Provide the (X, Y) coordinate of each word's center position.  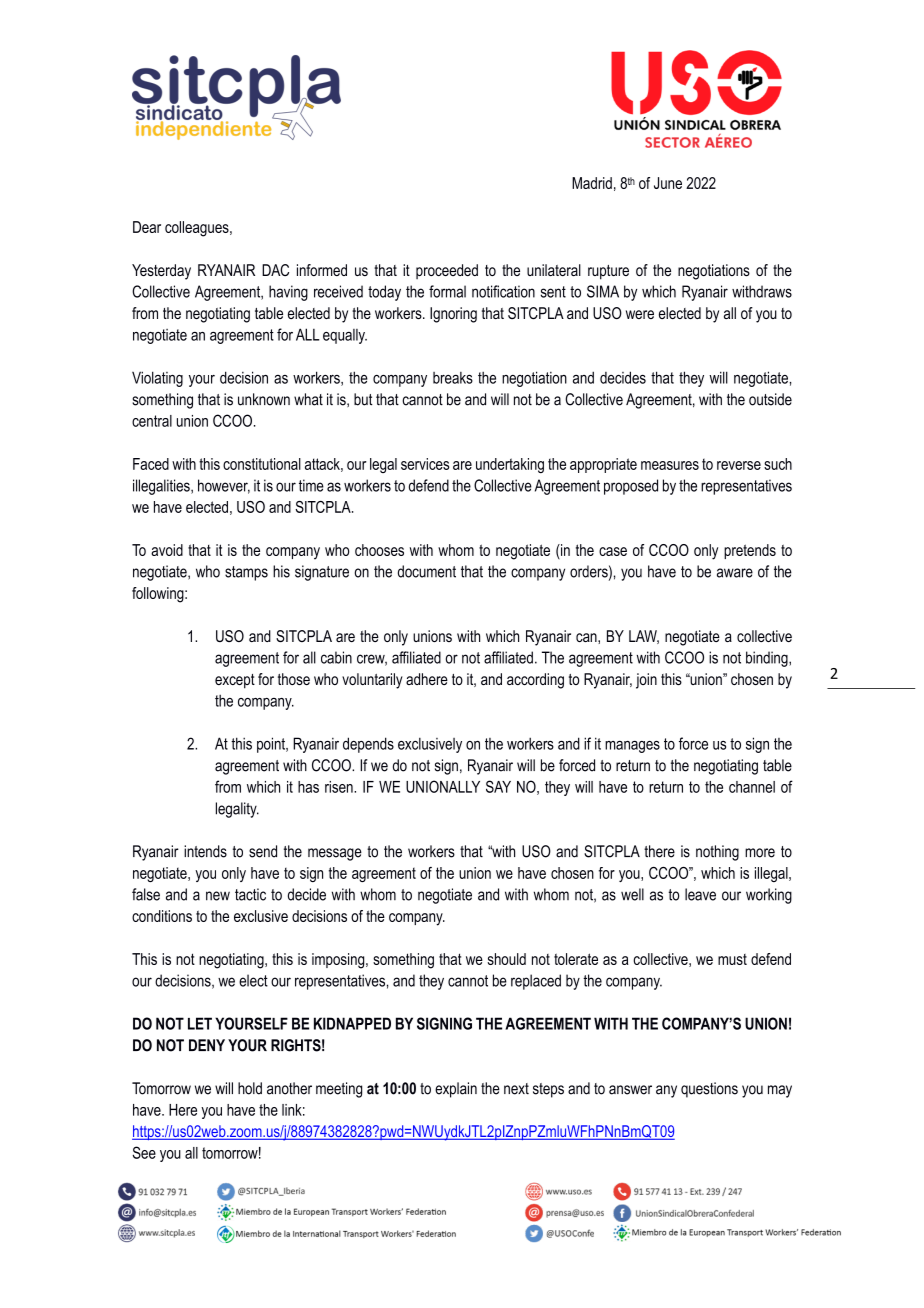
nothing (717, 853)
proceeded (447, 271)
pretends (750, 551)
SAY (498, 786)
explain (456, 1090)
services (425, 464)
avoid (167, 550)
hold (250, 1088)
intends (205, 851)
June (668, 183)
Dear (147, 227)
